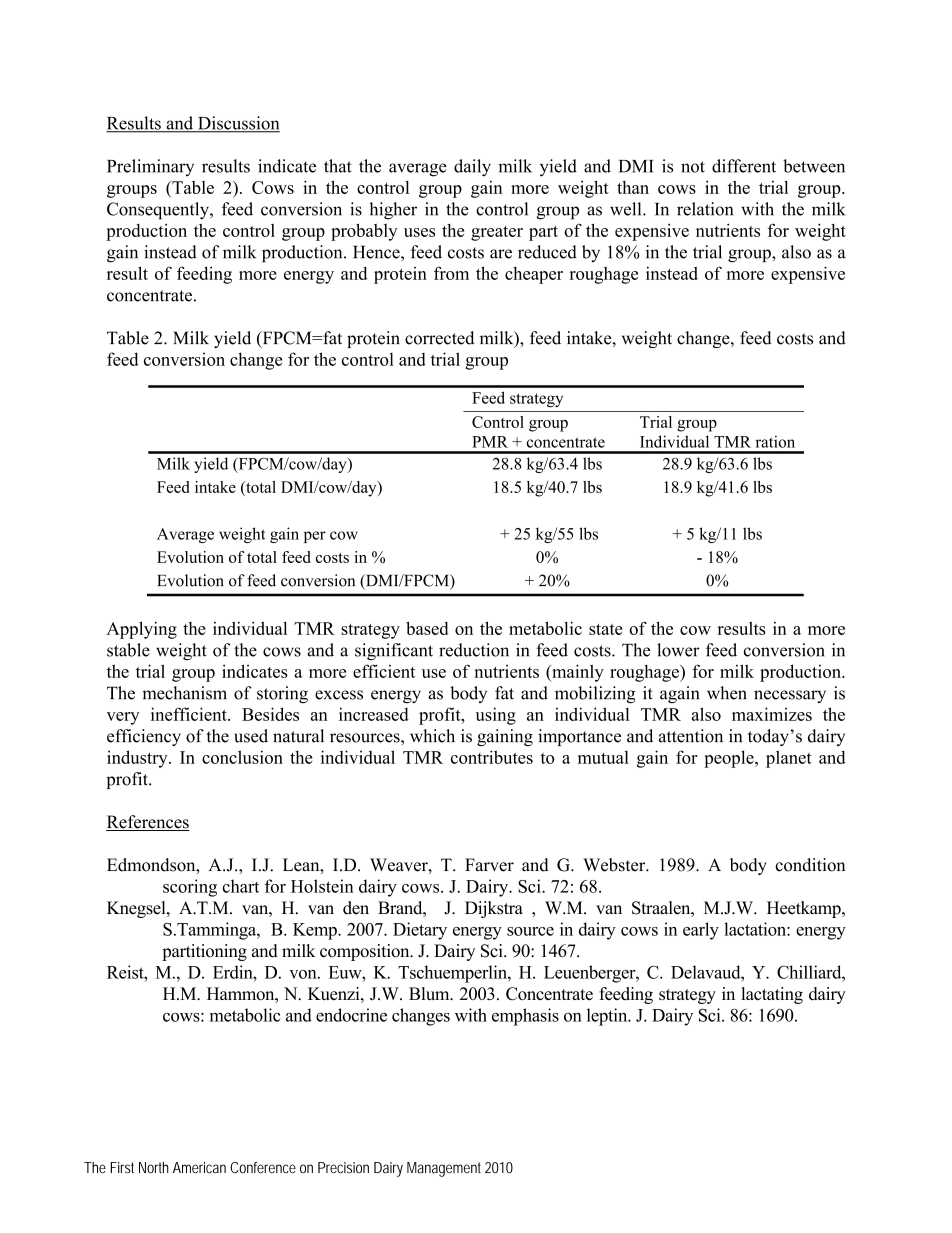 The width and height of the page is (952, 1233). What do you see at coordinates (199, 1168) in the page?
I see `American` at bounding box center [199, 1168].
